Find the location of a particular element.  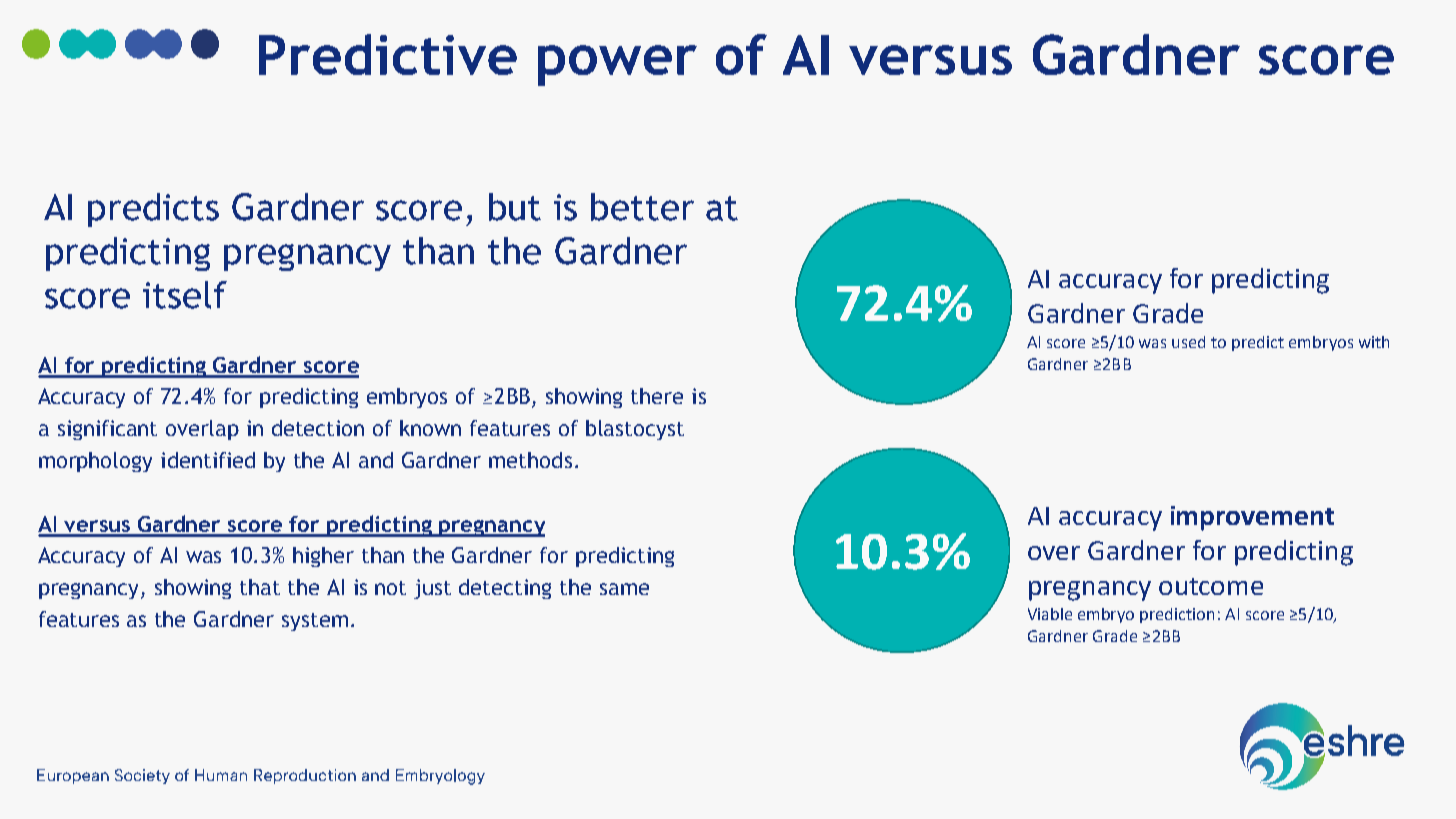

itself is located at coordinates (185, 295).
